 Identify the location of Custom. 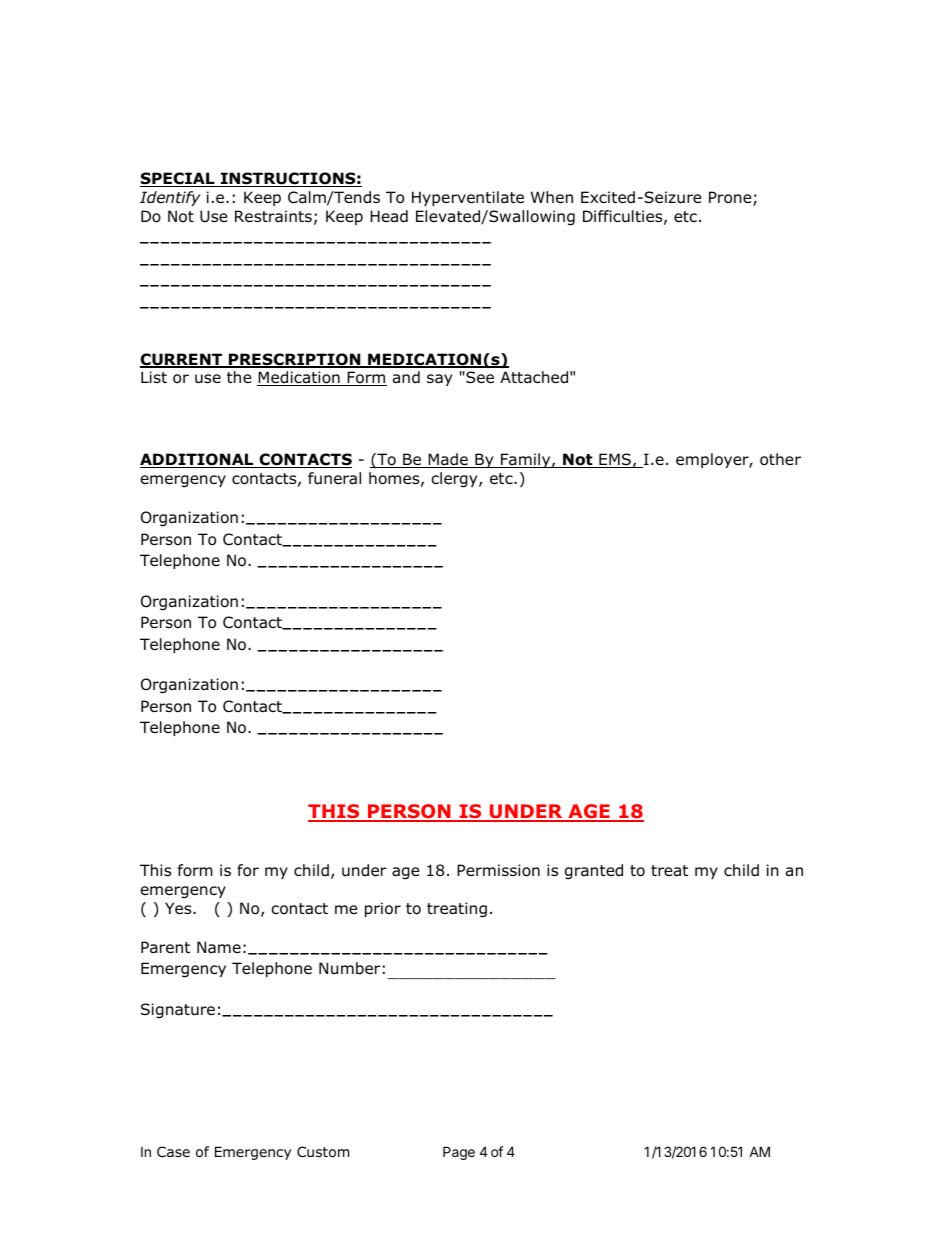
(323, 1152).
